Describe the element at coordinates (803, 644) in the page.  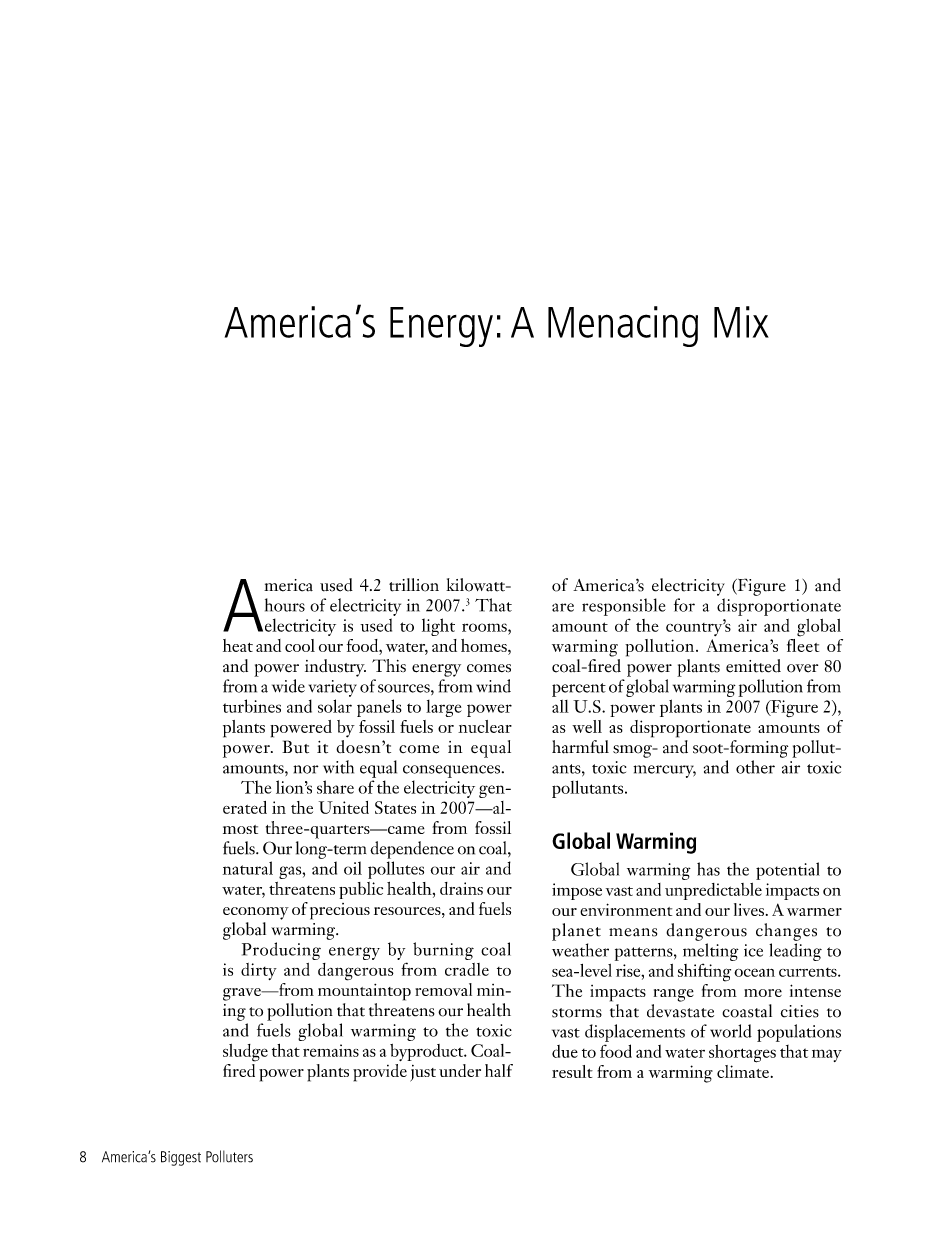
I see `fleet` at that location.
